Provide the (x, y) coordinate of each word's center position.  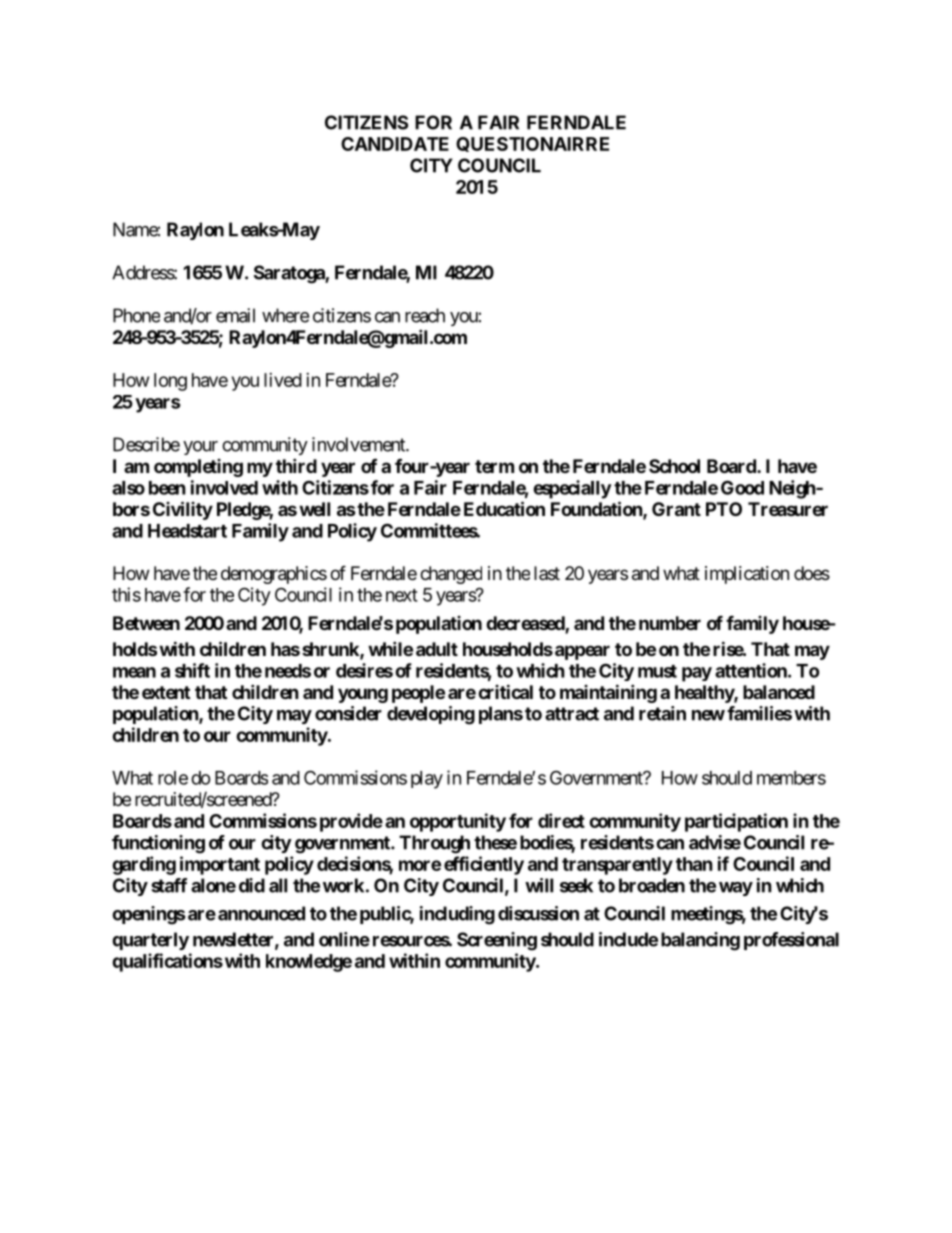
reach (425, 315)
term (494, 466)
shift (192, 670)
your (200, 448)
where (285, 315)
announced (261, 913)
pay (697, 674)
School (674, 466)
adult (437, 649)
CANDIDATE (395, 144)
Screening (497, 941)
